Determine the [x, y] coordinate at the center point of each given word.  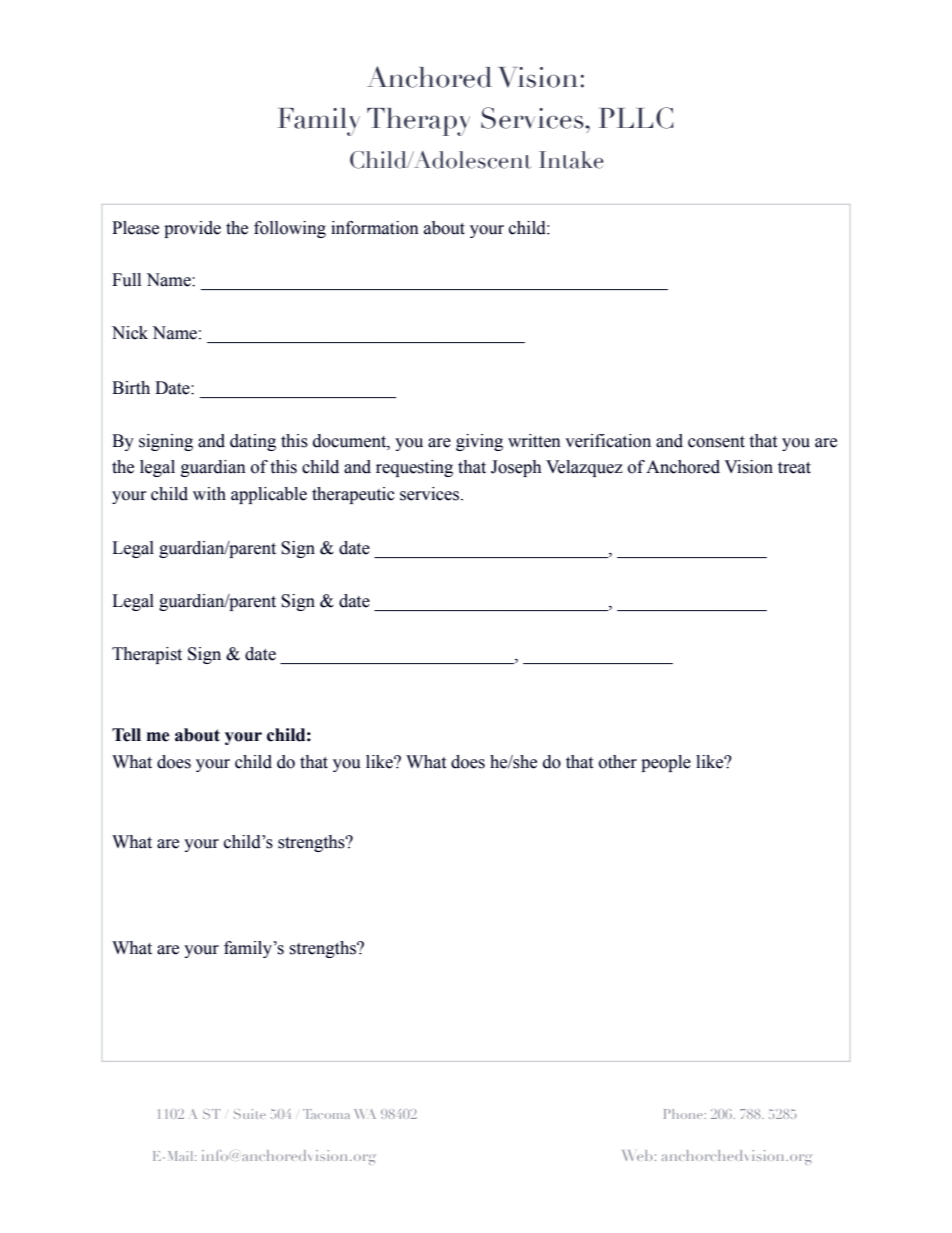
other [618, 762]
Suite [250, 1114]
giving [479, 442]
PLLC [636, 118]
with [209, 494]
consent [716, 442]
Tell [126, 735]
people [666, 763]
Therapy [418, 122]
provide [192, 229]
